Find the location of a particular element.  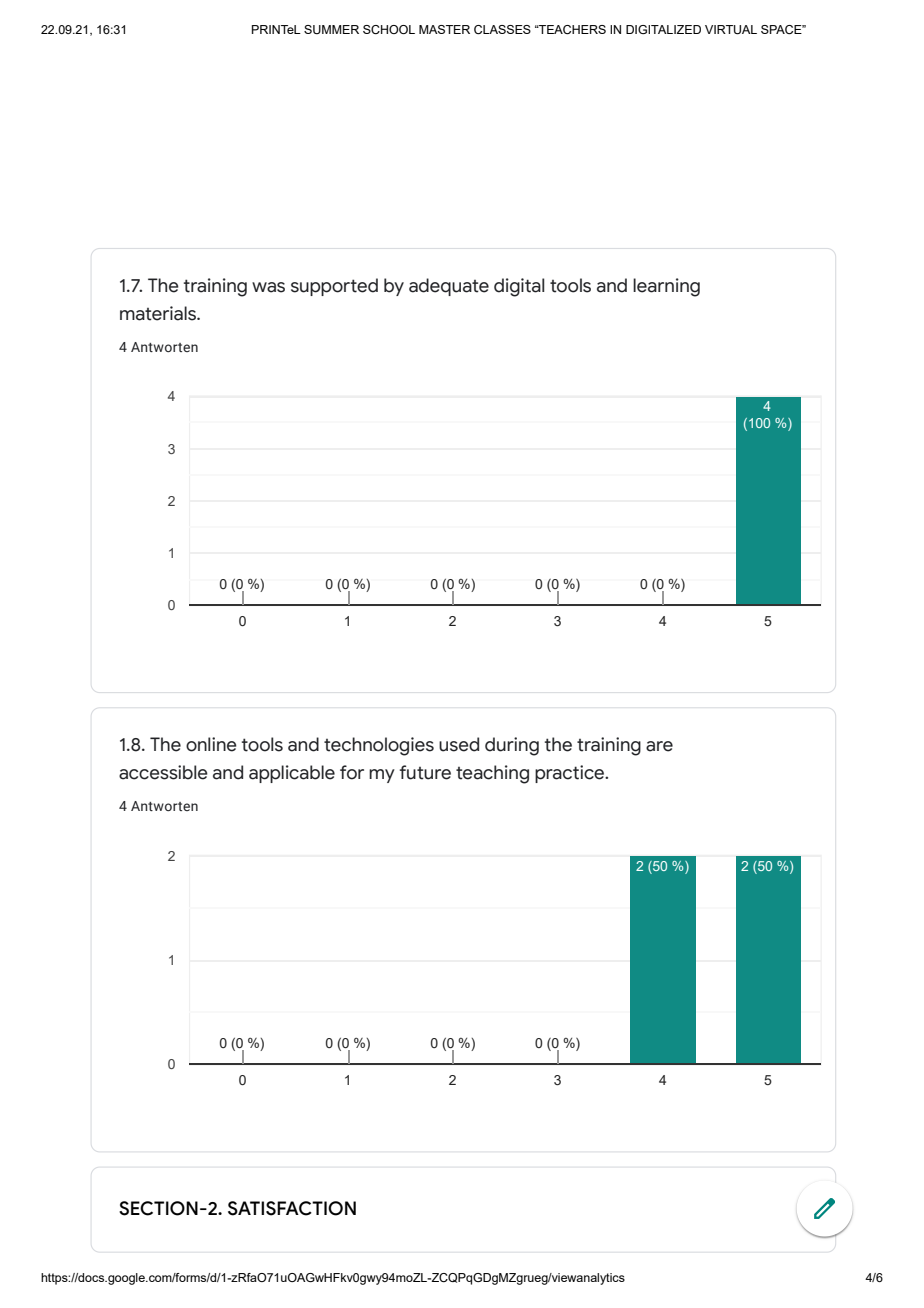

MASTER is located at coordinates (444, 29).
